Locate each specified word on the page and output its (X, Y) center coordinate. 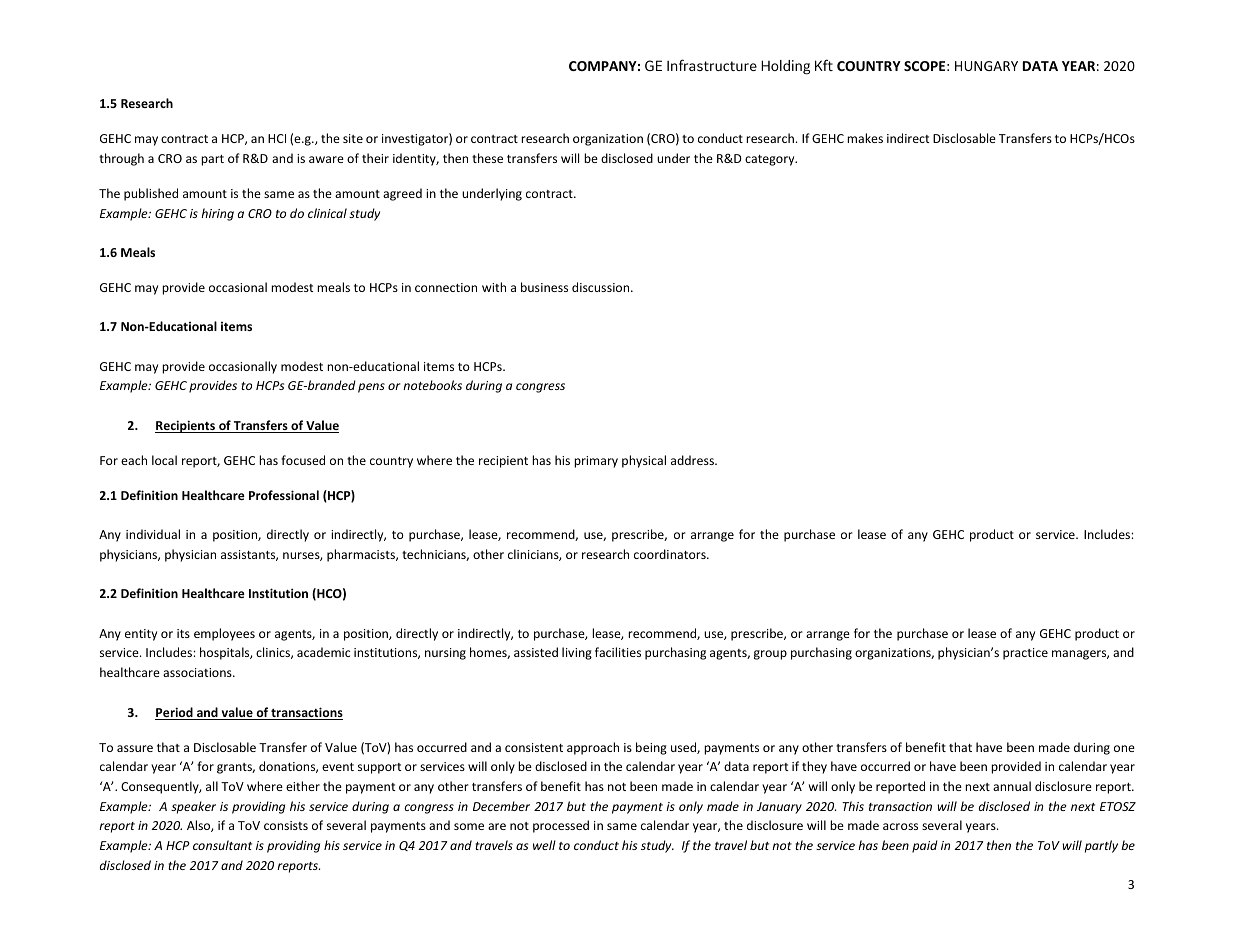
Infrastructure (712, 65)
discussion (602, 287)
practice (1025, 654)
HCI (277, 138)
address (693, 460)
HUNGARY (986, 66)
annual (1012, 786)
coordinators (671, 554)
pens (371, 388)
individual (153, 534)
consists (286, 825)
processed (561, 826)
